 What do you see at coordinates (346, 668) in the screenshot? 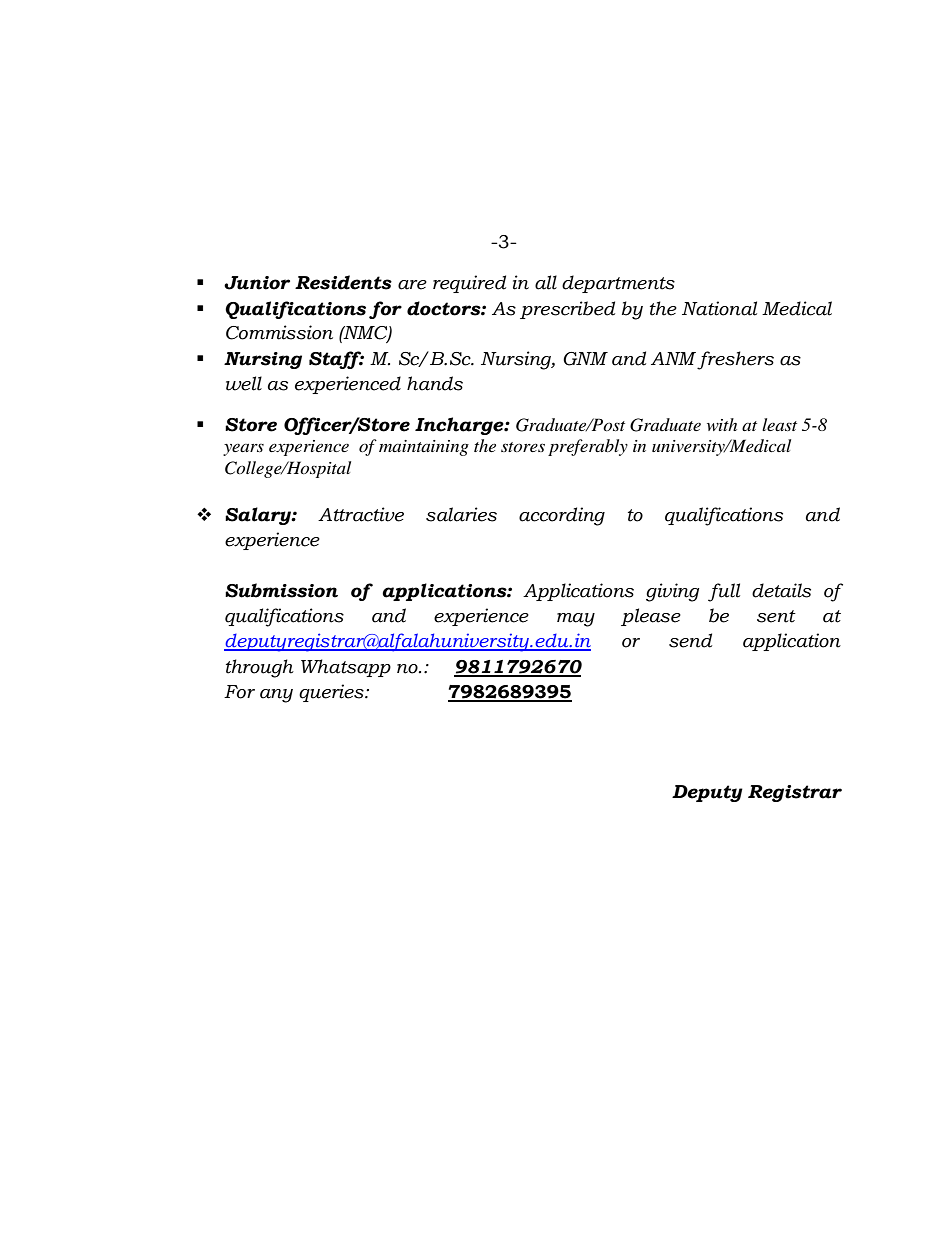
I see `Whatsapp` at bounding box center [346, 668].
